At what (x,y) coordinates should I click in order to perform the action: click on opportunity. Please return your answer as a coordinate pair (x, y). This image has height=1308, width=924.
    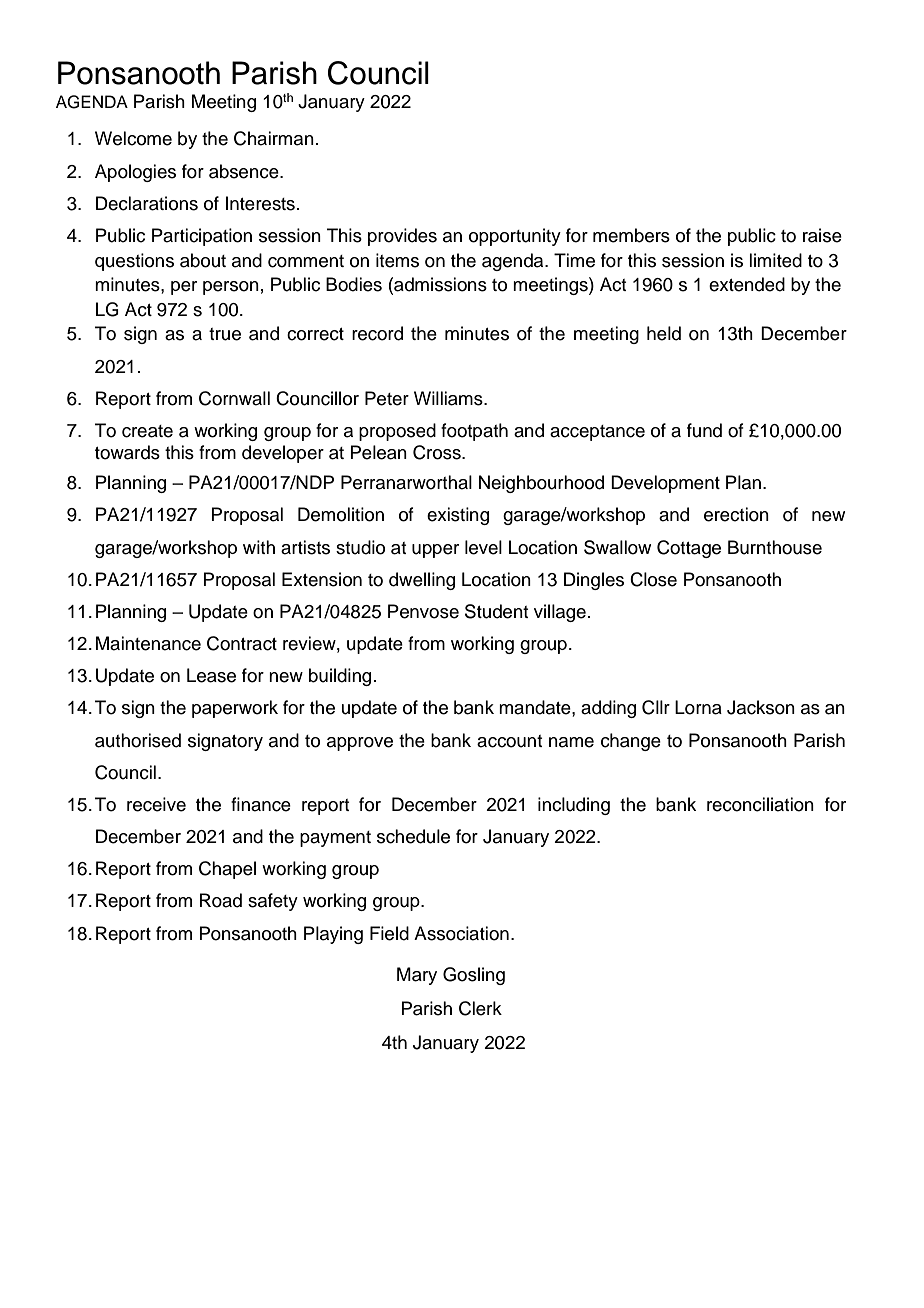
    Looking at the image, I should click on (515, 237).
